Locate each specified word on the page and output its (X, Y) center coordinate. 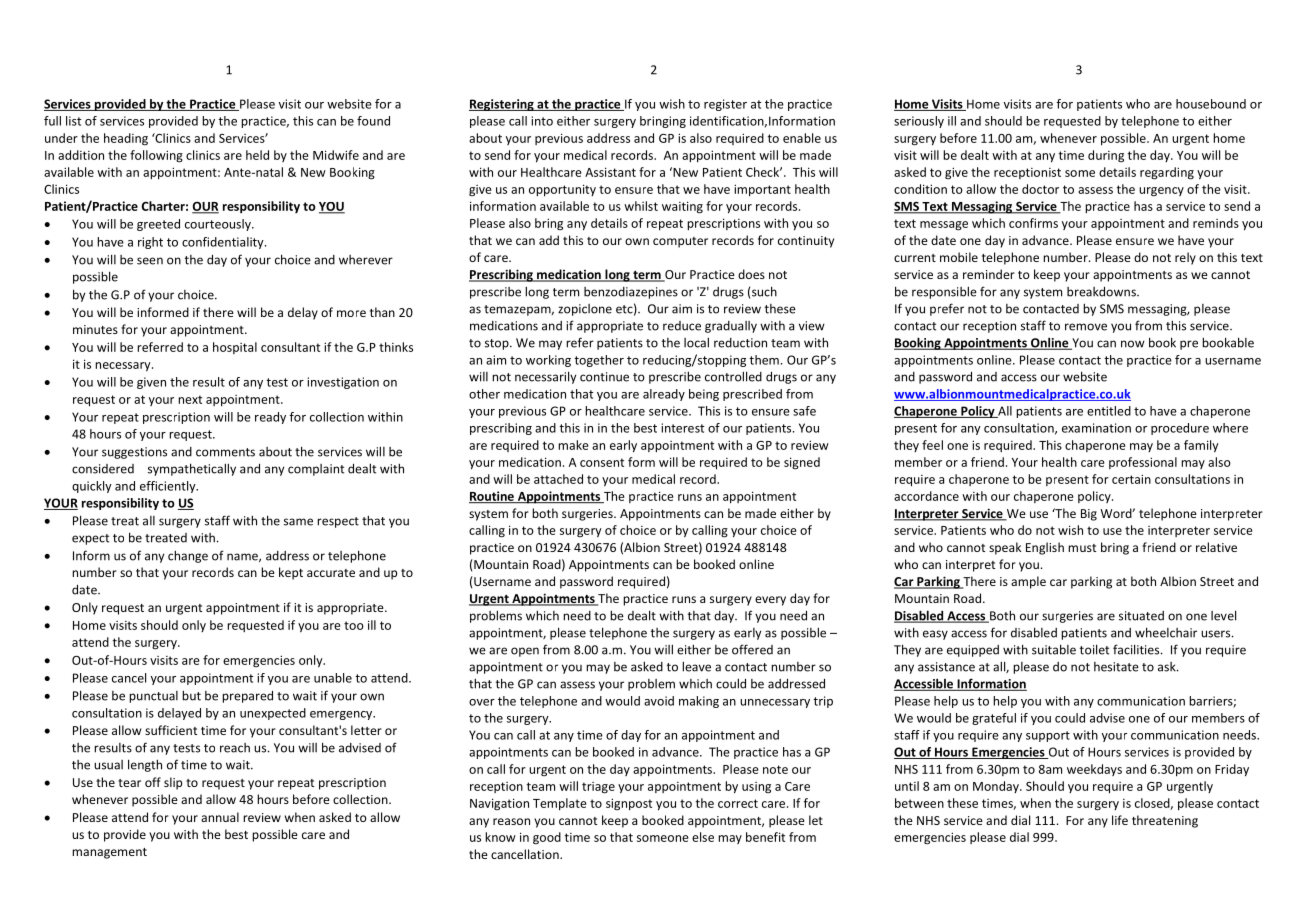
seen (150, 261)
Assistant (610, 172)
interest (682, 428)
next (190, 399)
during (1106, 156)
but (191, 695)
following (156, 156)
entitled (1109, 411)
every (770, 601)
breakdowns (1102, 291)
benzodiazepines (631, 293)
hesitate (1116, 667)
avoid (659, 701)
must (1082, 548)
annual (220, 817)
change (188, 556)
